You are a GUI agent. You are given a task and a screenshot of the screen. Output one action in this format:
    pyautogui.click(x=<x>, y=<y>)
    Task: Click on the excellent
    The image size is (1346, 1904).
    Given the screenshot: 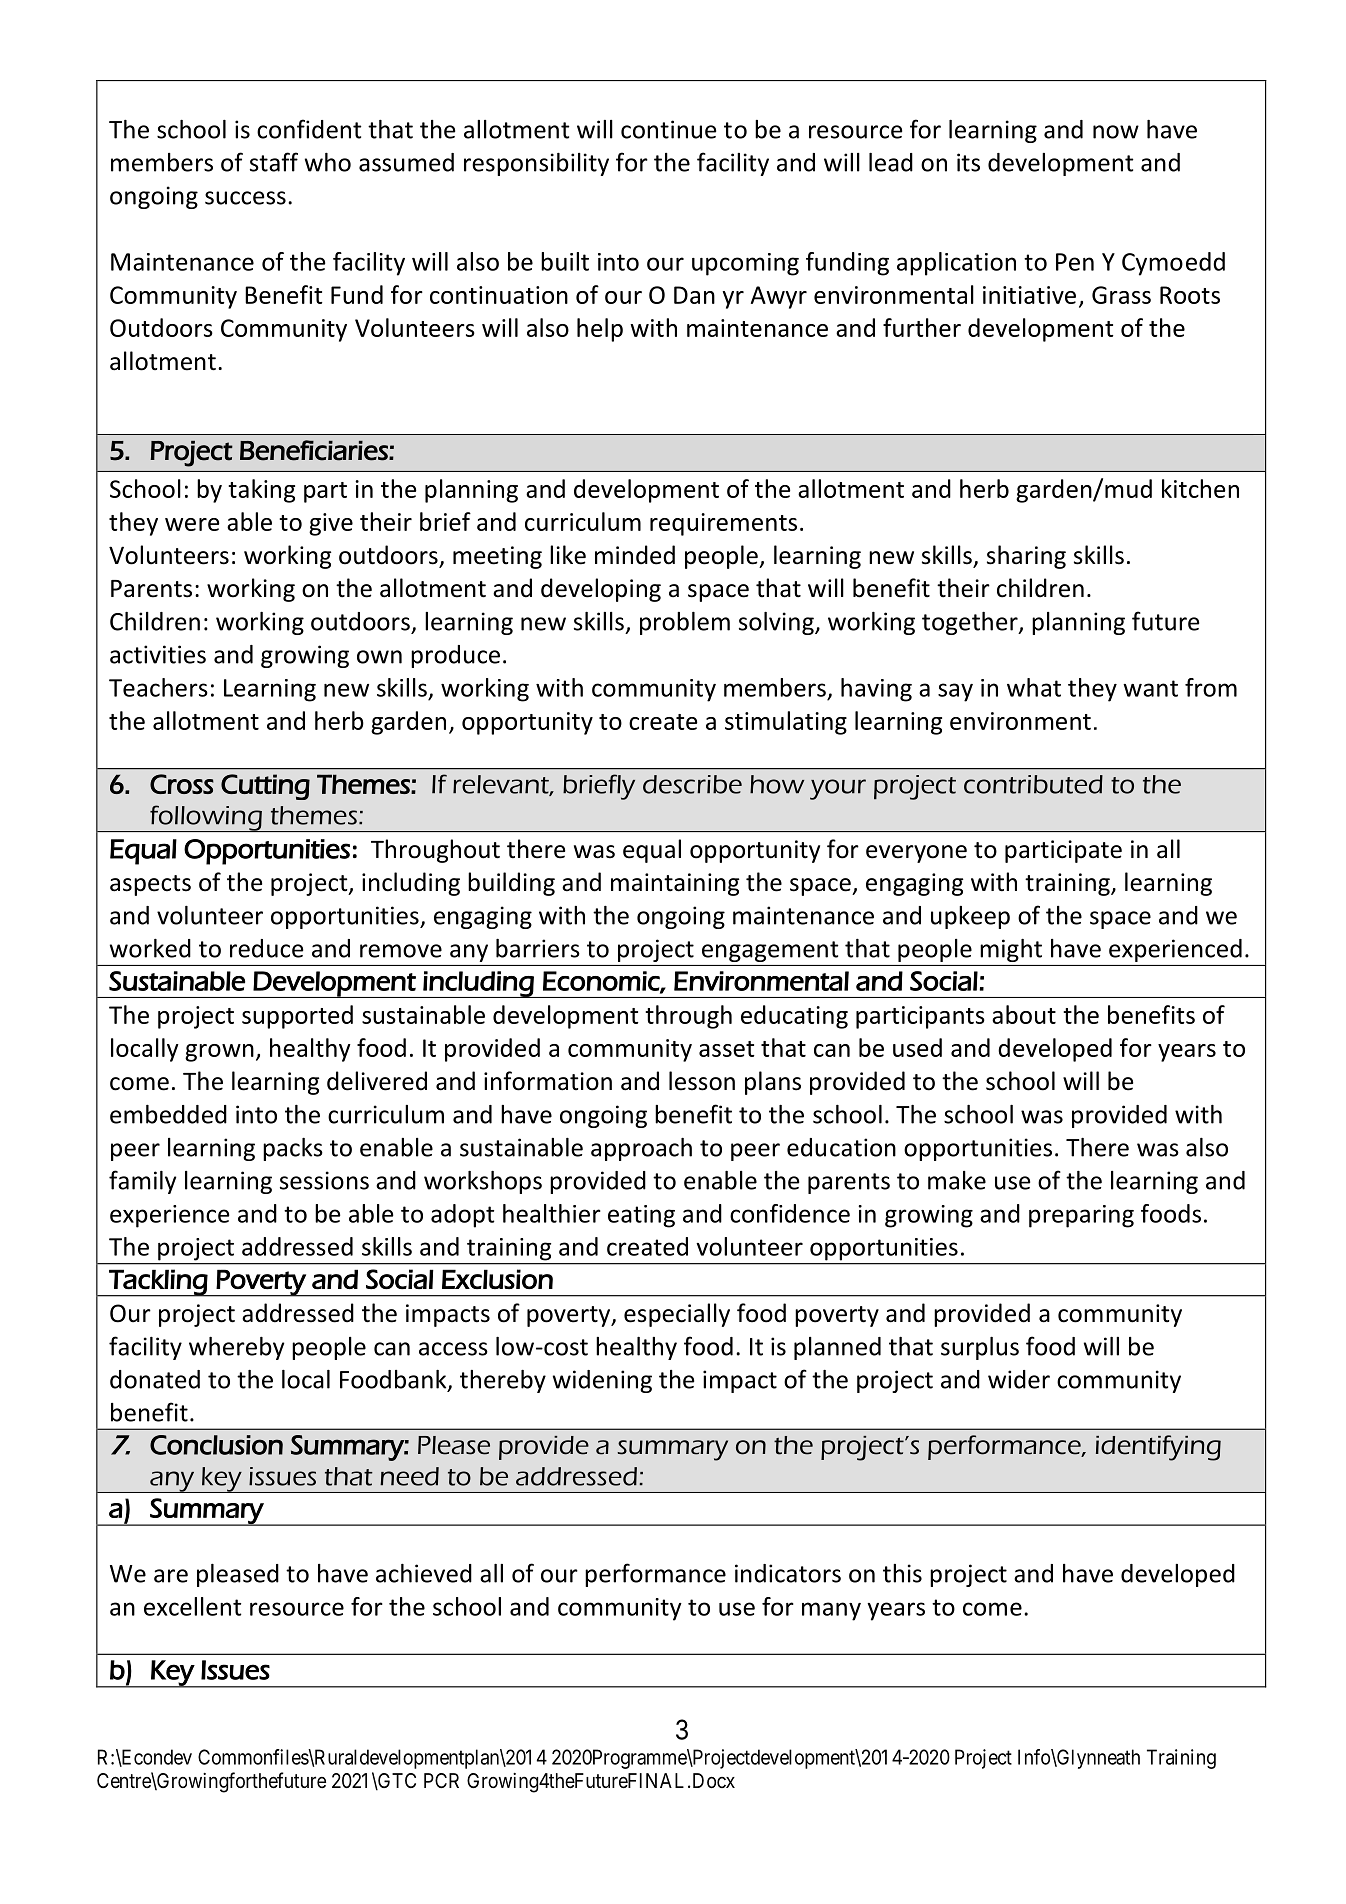 What is the action you would take?
    pyautogui.click(x=193, y=1606)
